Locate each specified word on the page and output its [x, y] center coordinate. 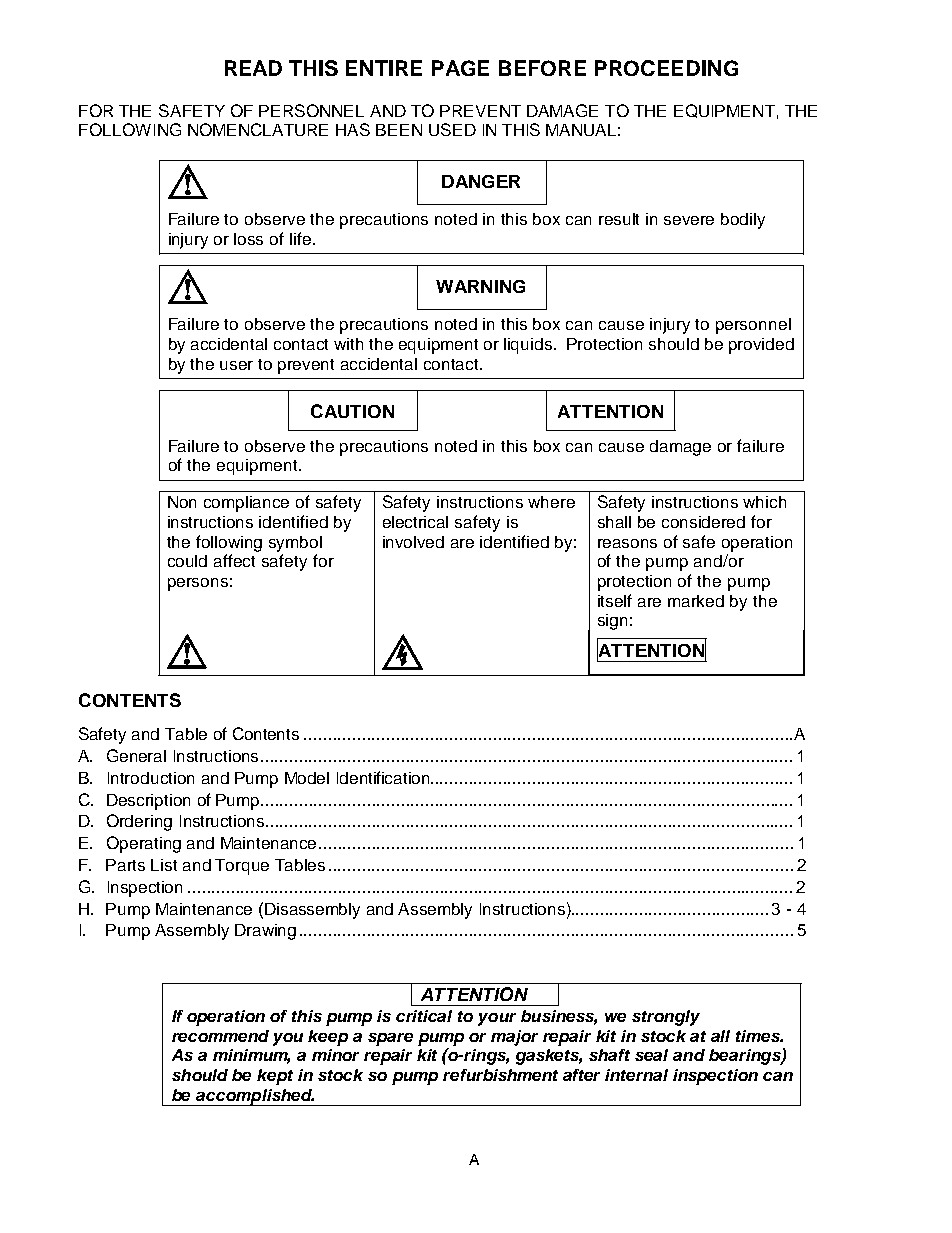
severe [689, 220]
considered [703, 522]
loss [248, 239]
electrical [415, 522]
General [136, 755]
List [164, 865]
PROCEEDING [666, 68]
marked [696, 601]
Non [182, 502]
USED [452, 129]
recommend [220, 1036]
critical [424, 1016]
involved [413, 542]
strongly [666, 1018]
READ [253, 68]
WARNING [480, 286]
